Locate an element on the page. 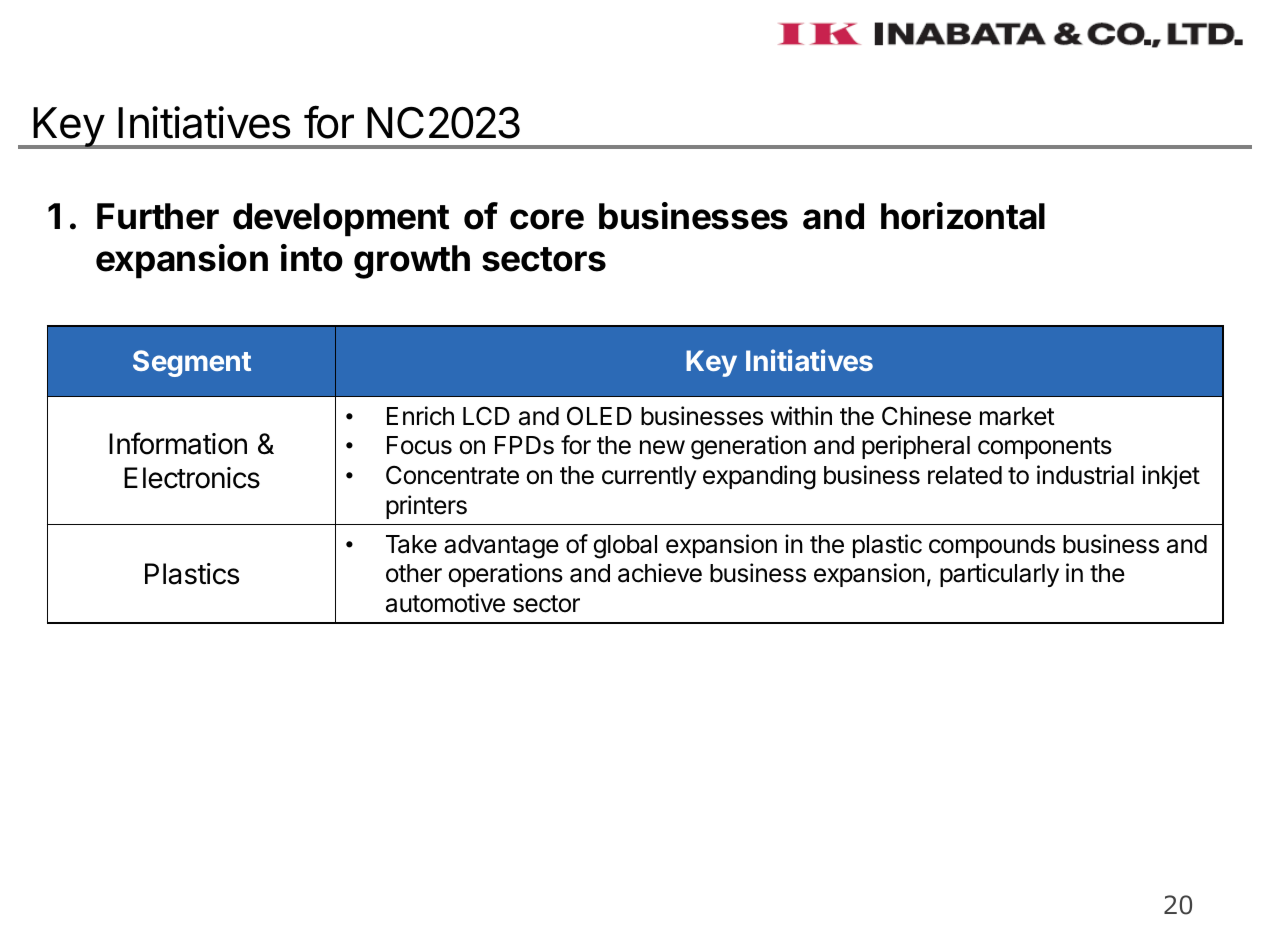 The image size is (1270, 952). core is located at coordinates (547, 219).
